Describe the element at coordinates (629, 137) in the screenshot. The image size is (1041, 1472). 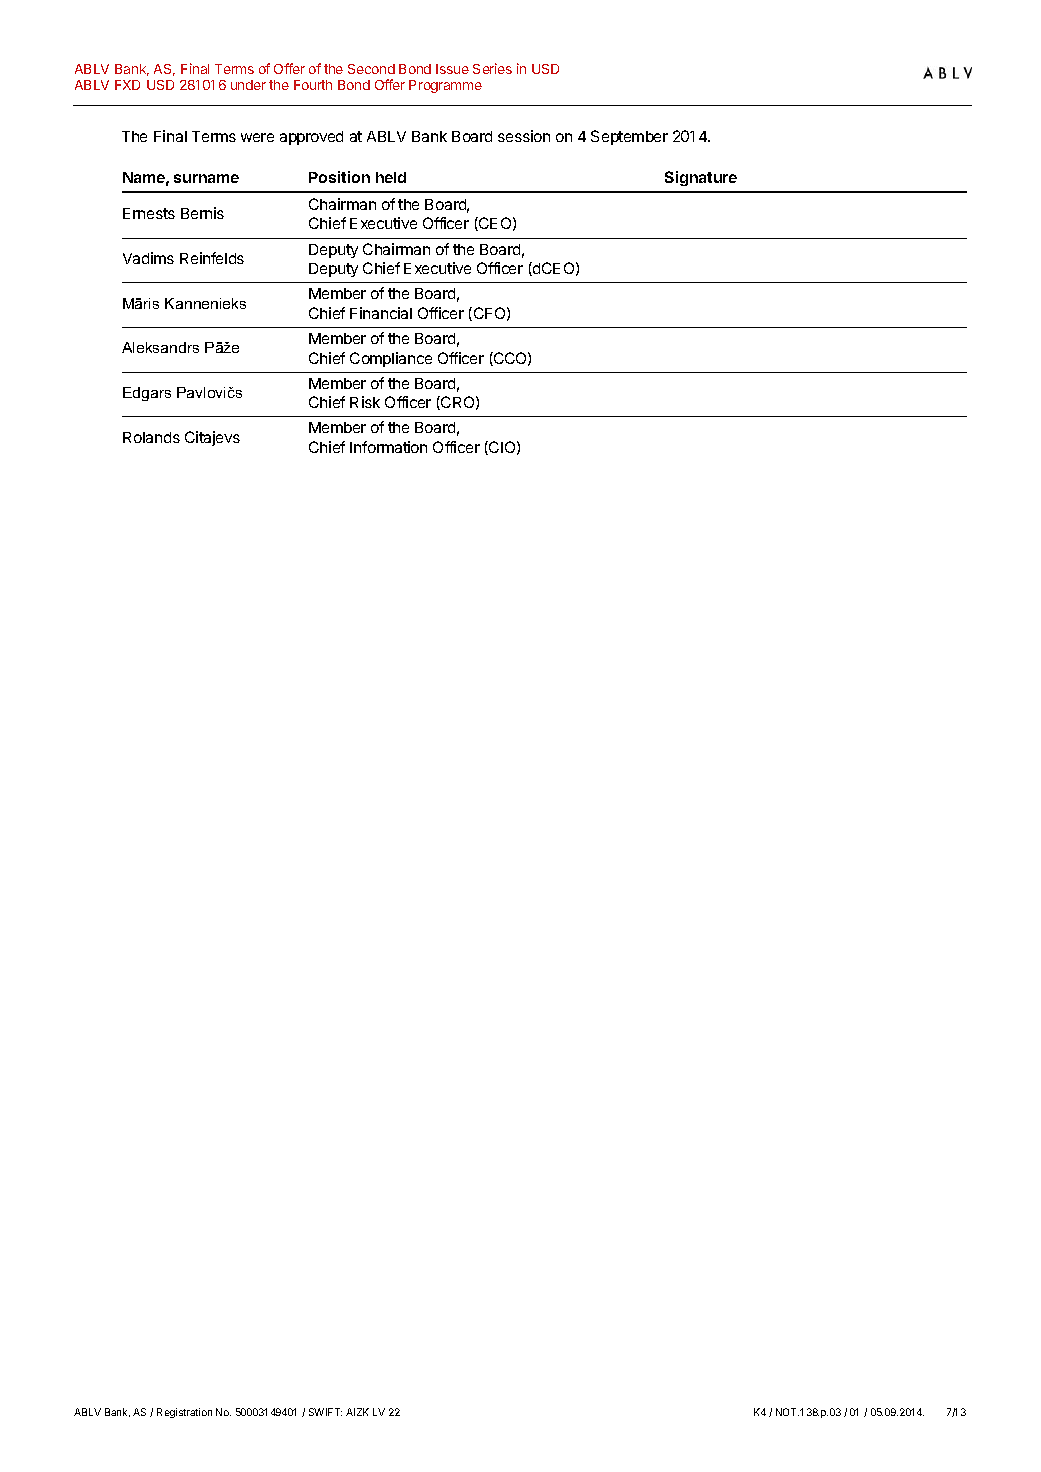
I see `September` at that location.
